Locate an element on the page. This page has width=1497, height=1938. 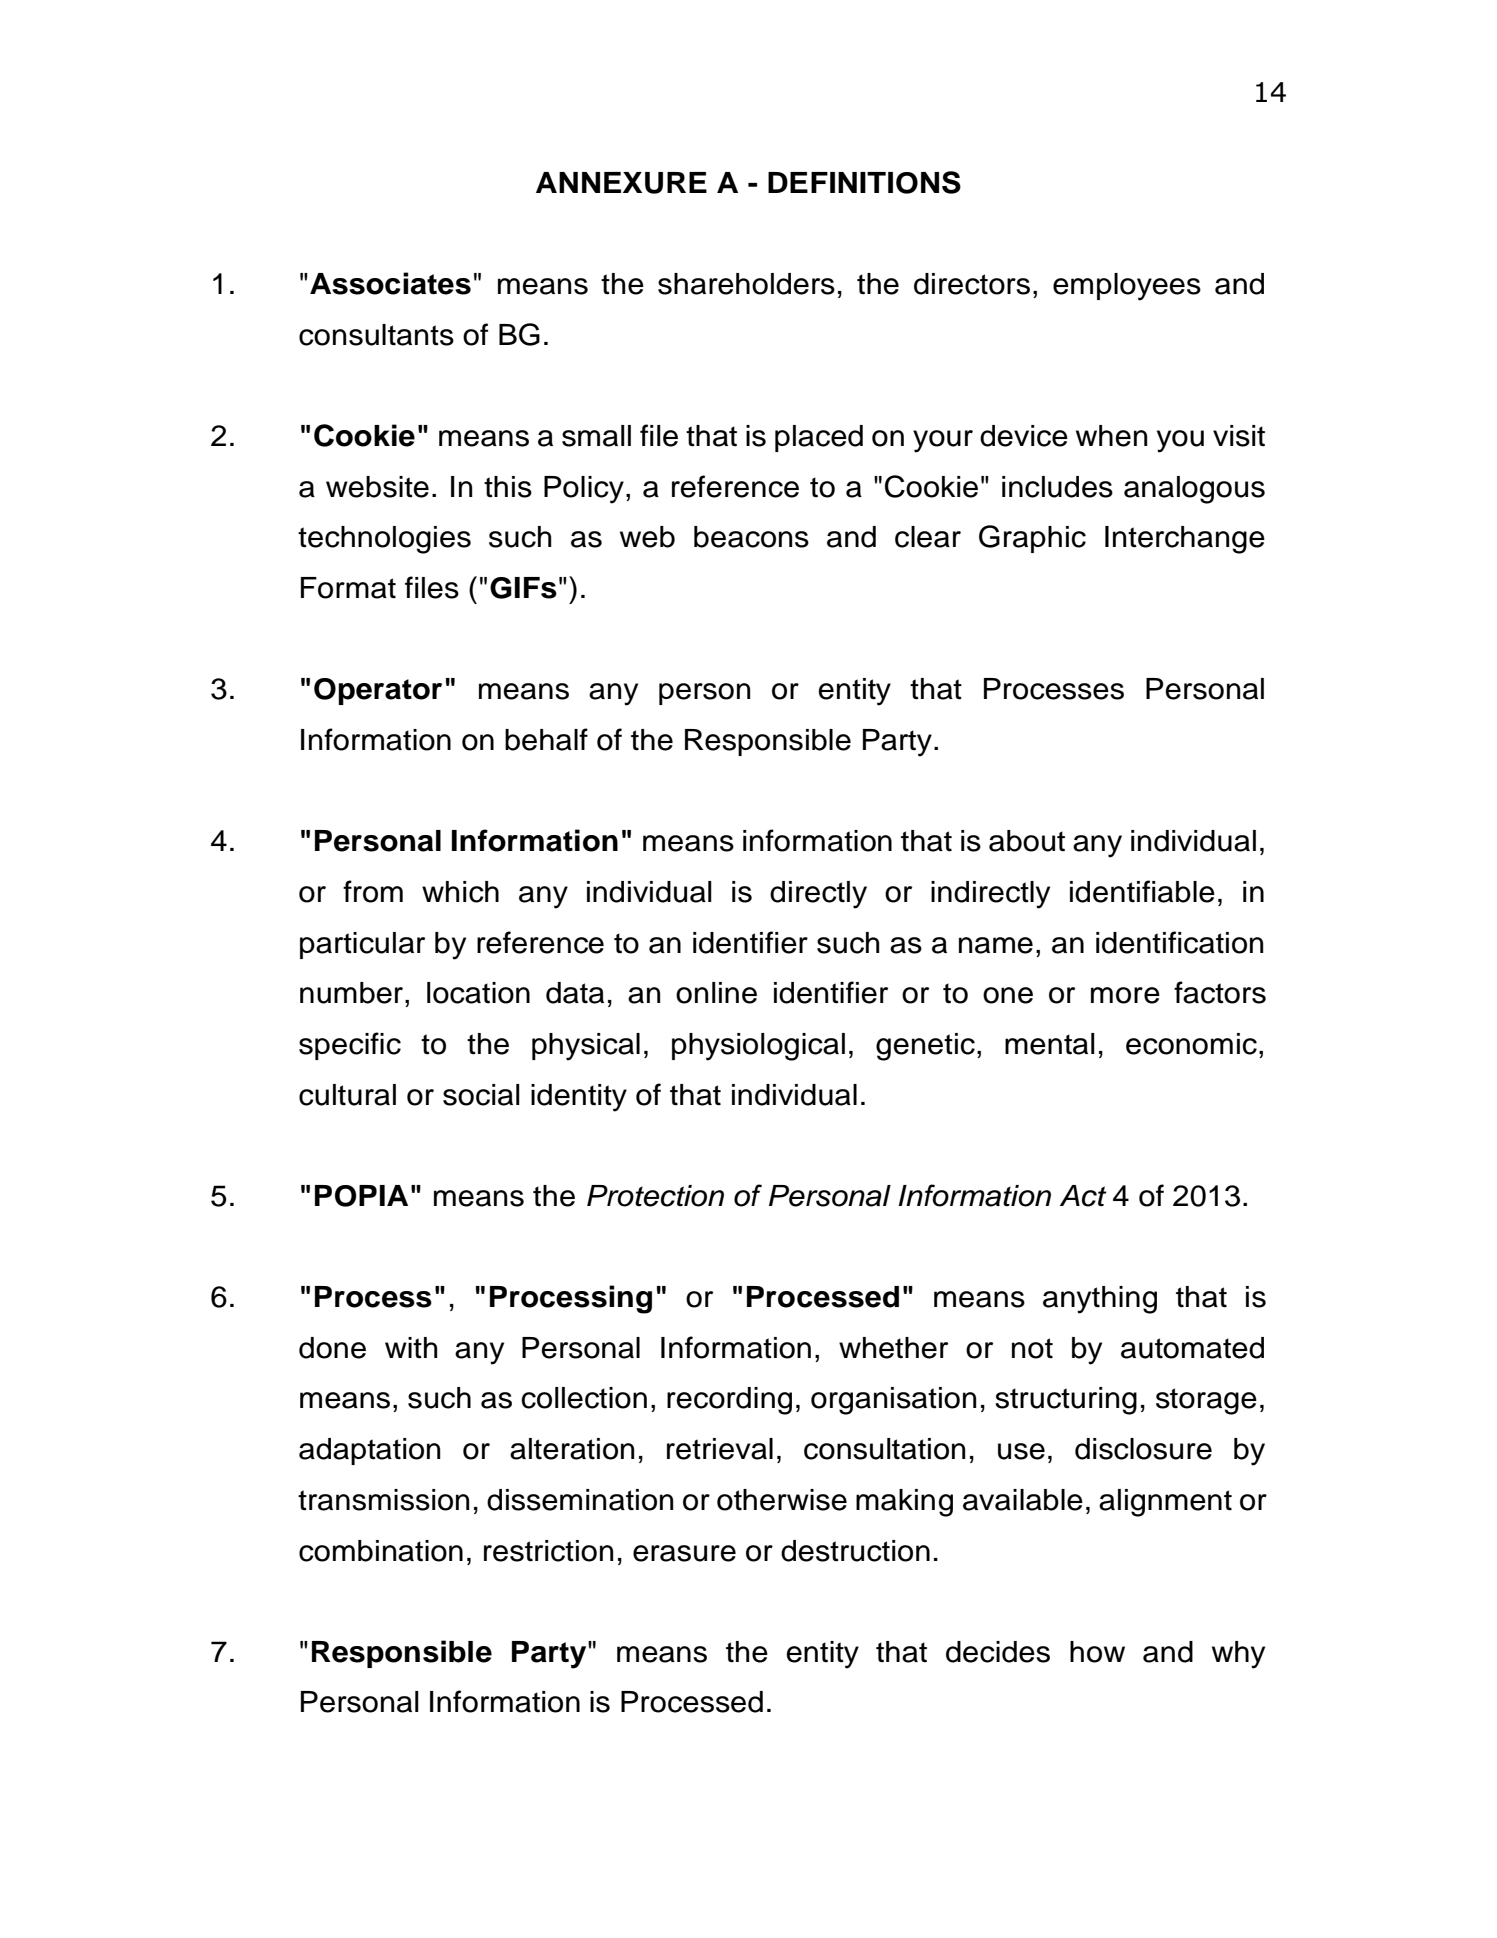
which is located at coordinates (460, 892).
